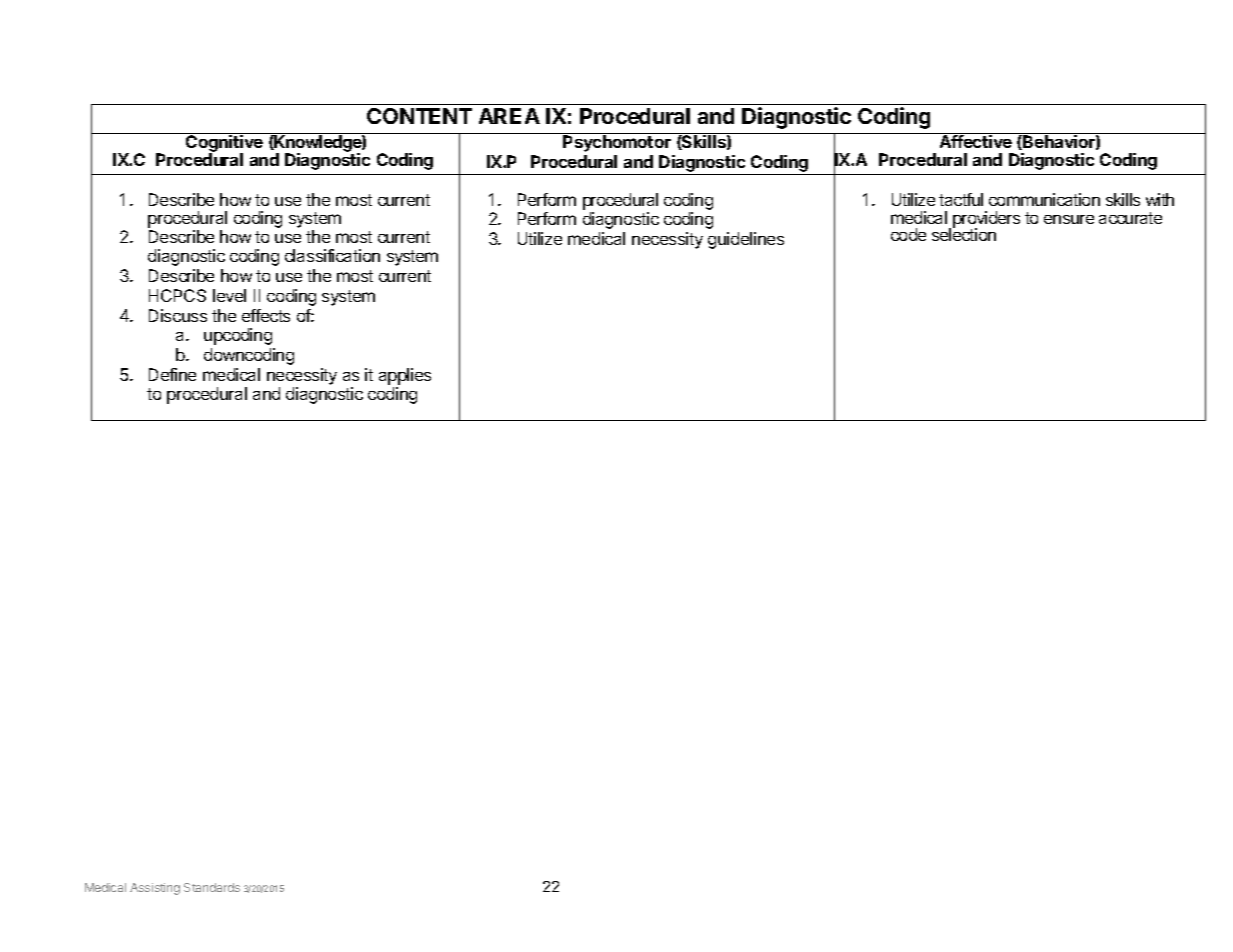 Image resolution: width=1233 pixels, height=952 pixels. I want to click on CONTENT, so click(419, 116).
